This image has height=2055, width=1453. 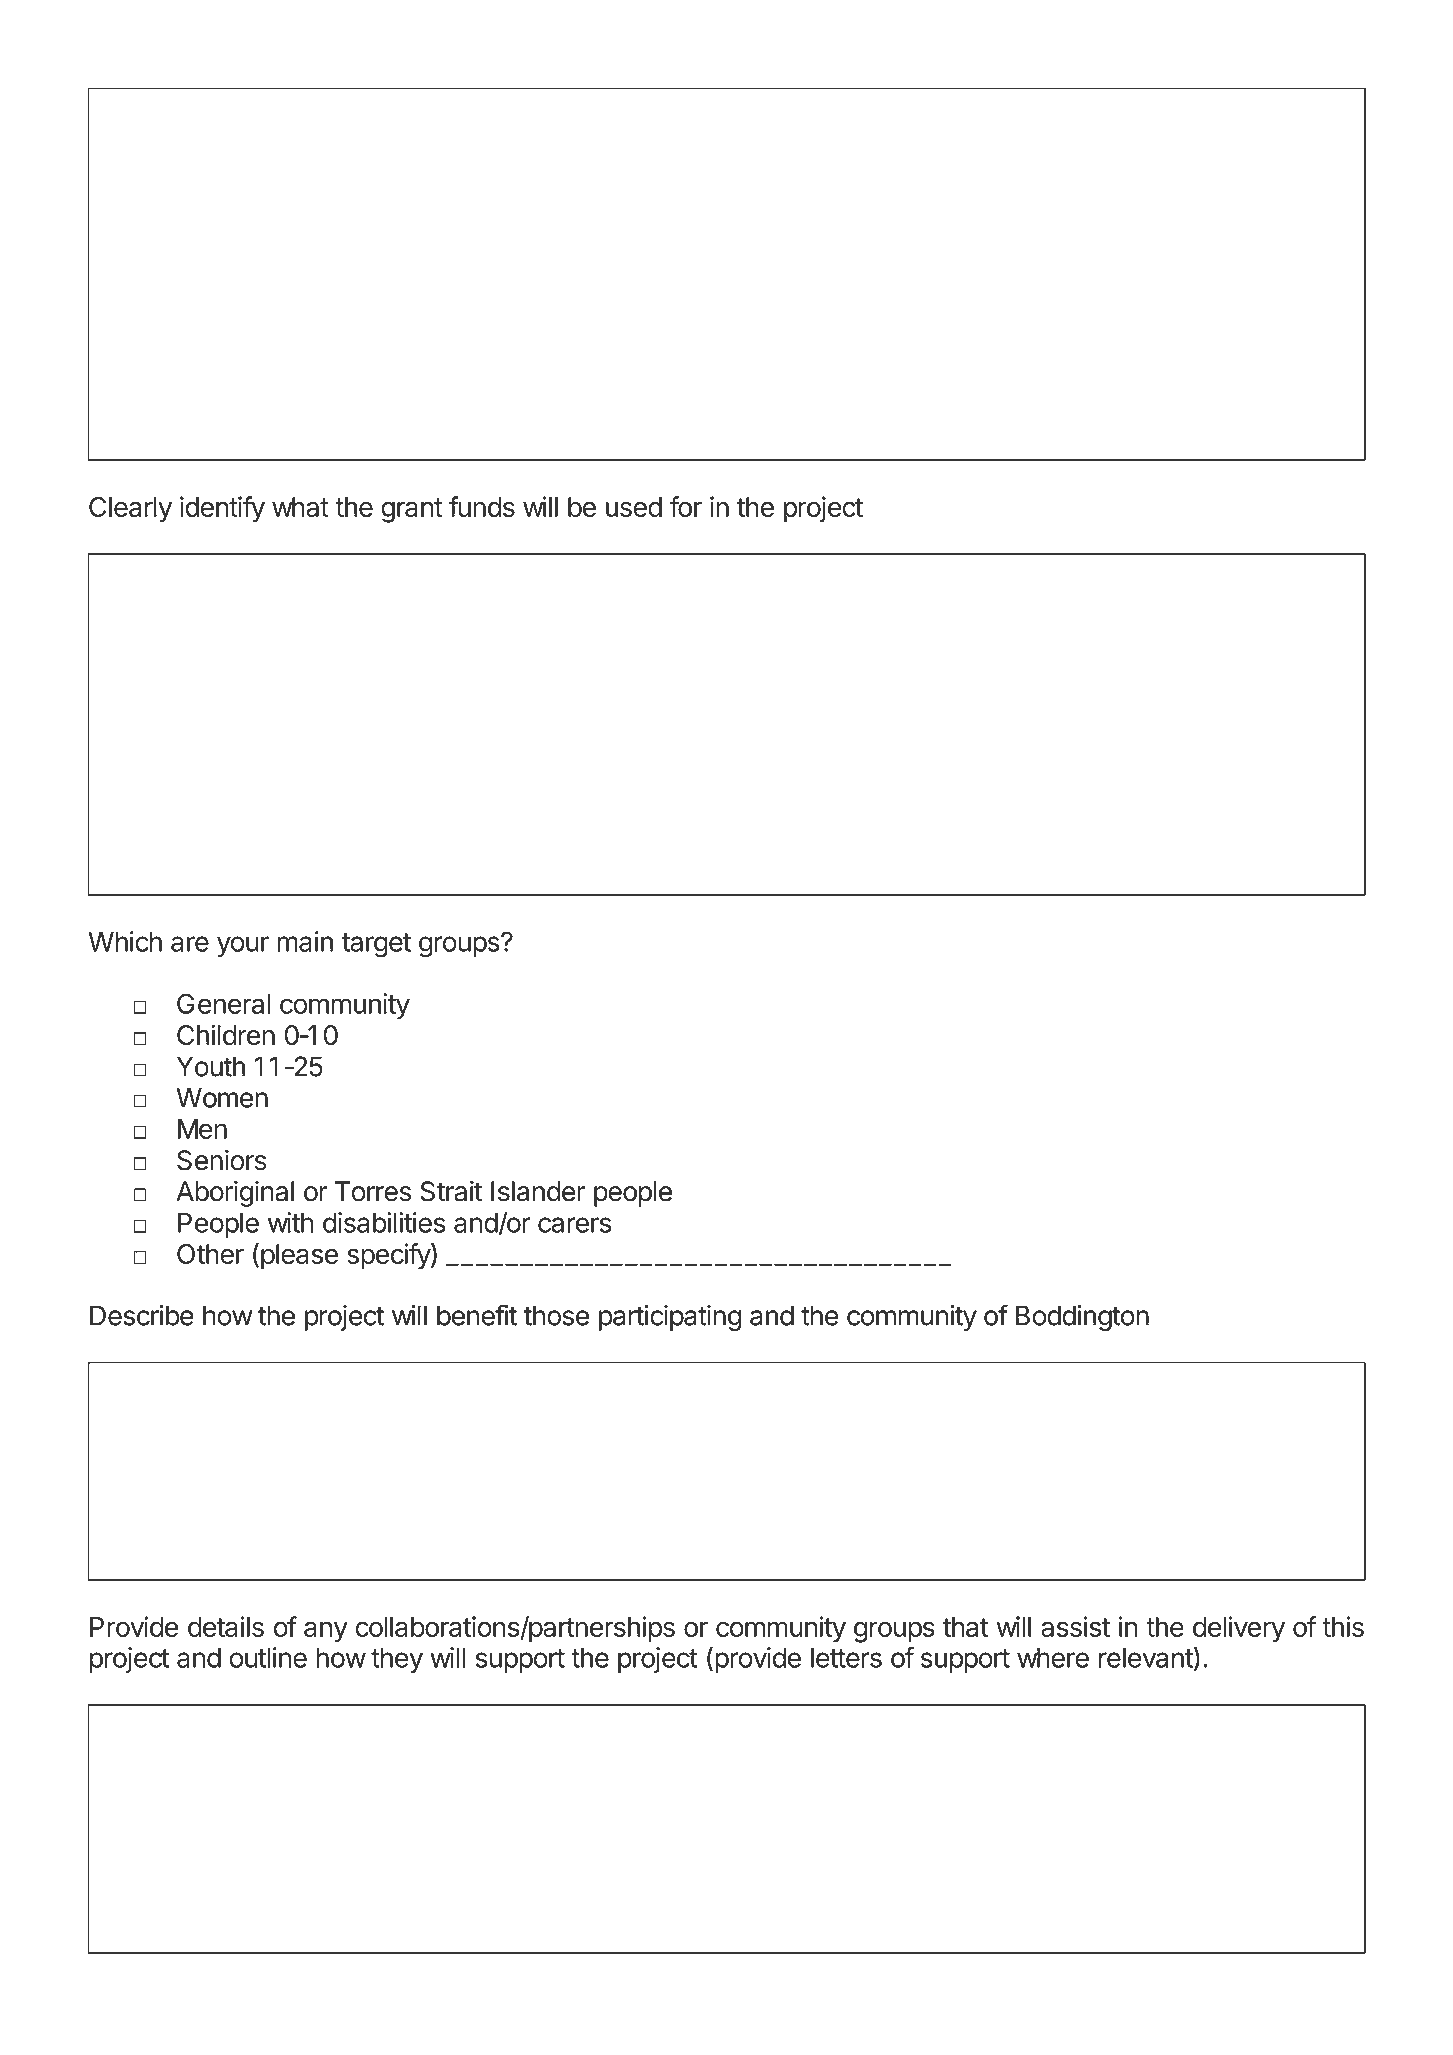 What do you see at coordinates (1082, 1318) in the image?
I see `Boddington` at bounding box center [1082, 1318].
